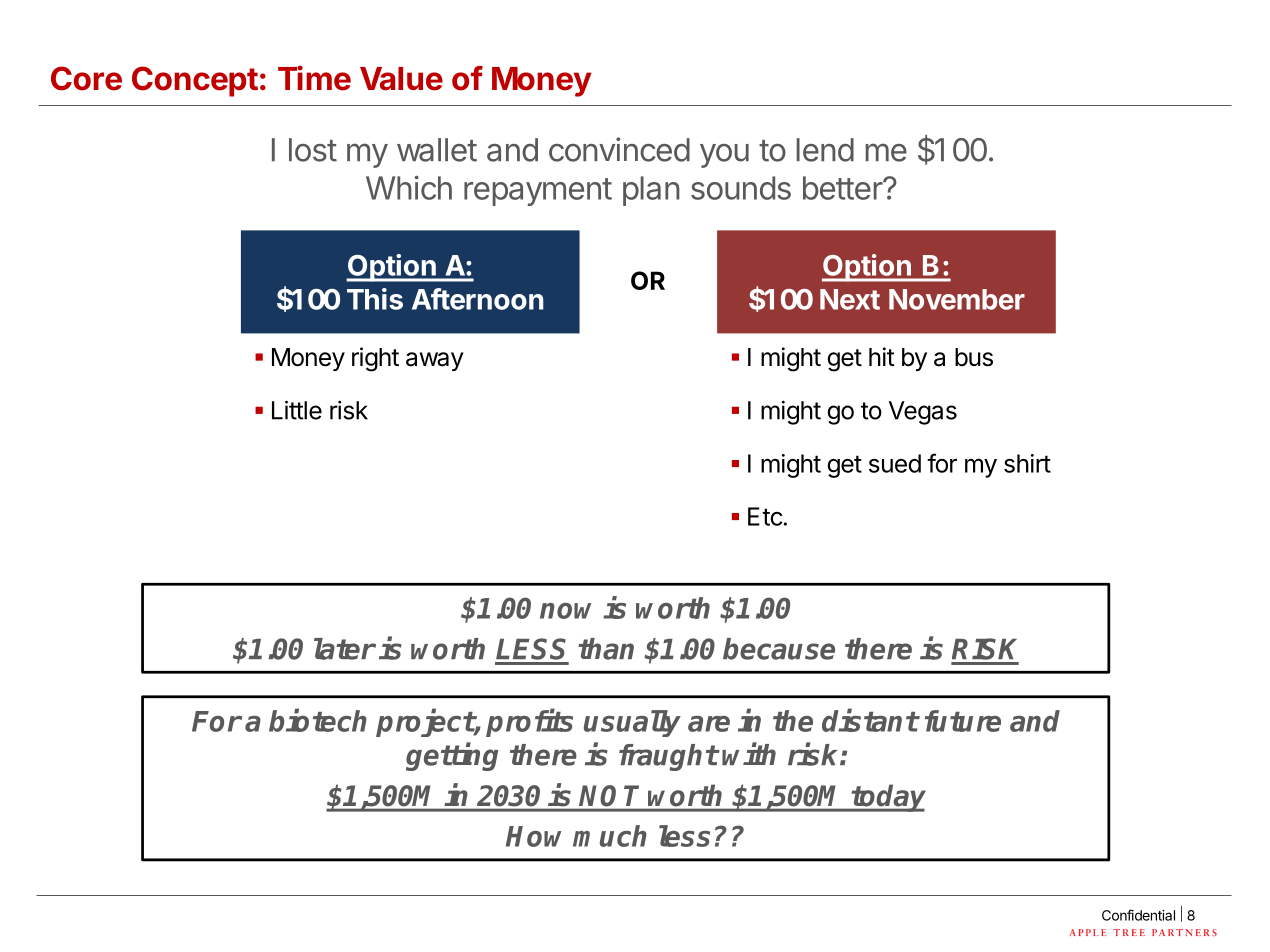  Describe the element at coordinates (606, 649) in the document. I see `than` at that location.
